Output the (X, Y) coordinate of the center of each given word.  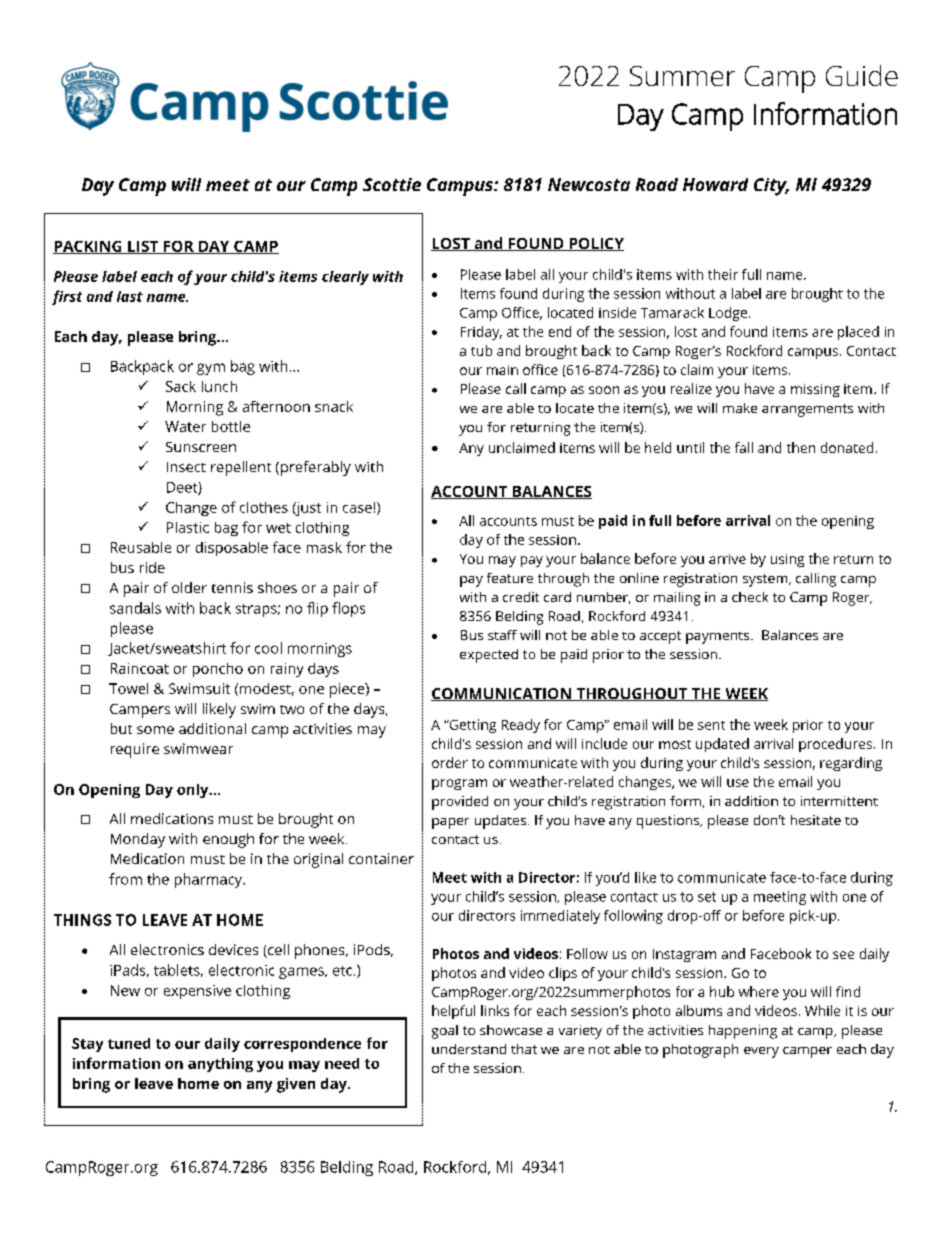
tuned (129, 1043)
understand (469, 1049)
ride (152, 567)
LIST (143, 247)
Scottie (392, 184)
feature (510, 578)
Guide (862, 75)
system (766, 580)
